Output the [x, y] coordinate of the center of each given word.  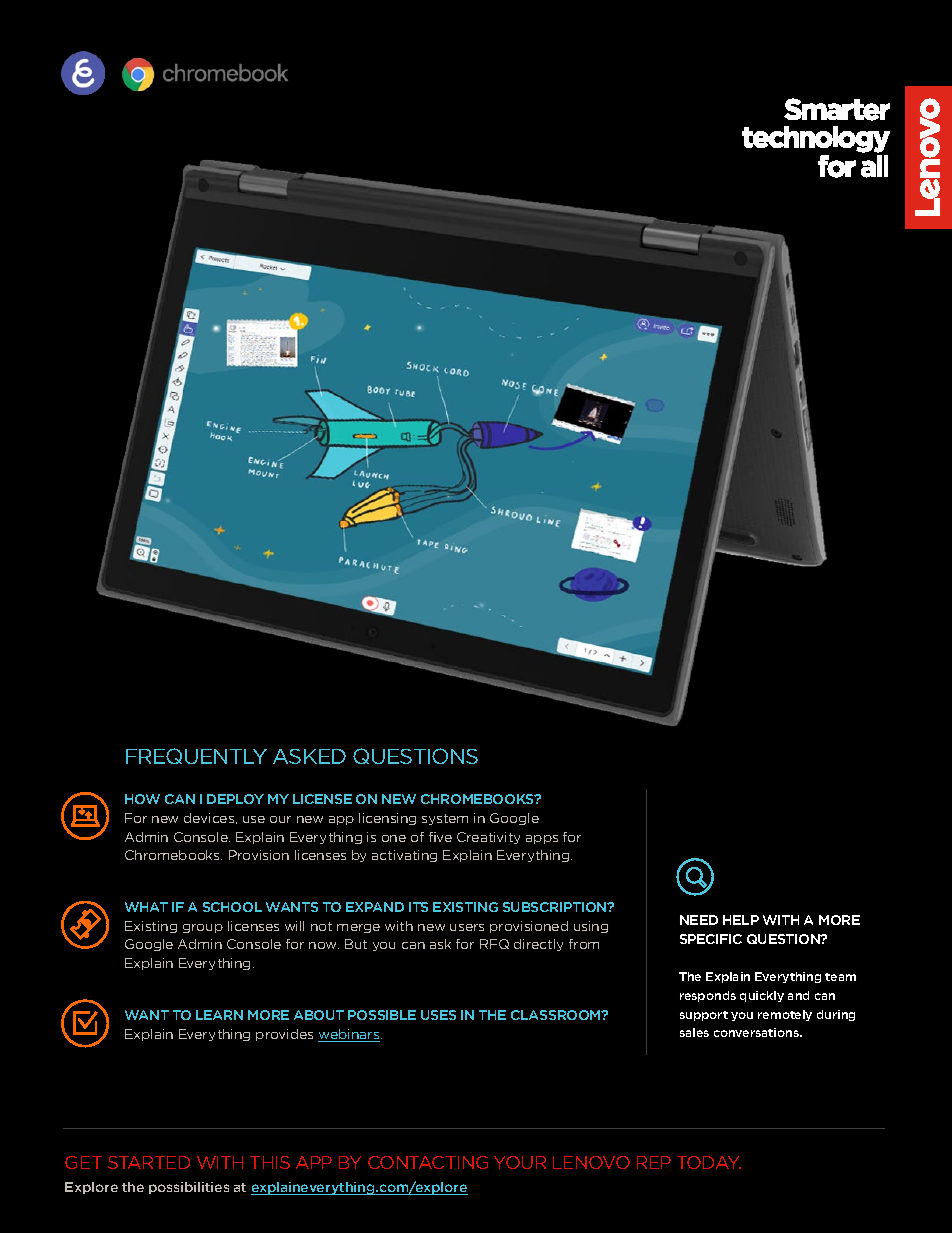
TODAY [709, 1162]
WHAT [146, 907]
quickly [762, 996]
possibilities [189, 1188]
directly [538, 945]
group [203, 928]
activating [404, 856]
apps [542, 839]
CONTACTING [428, 1162]
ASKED [309, 756]
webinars [350, 1035]
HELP [741, 920]
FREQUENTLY [196, 756]
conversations [757, 1032]
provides [284, 1035]
